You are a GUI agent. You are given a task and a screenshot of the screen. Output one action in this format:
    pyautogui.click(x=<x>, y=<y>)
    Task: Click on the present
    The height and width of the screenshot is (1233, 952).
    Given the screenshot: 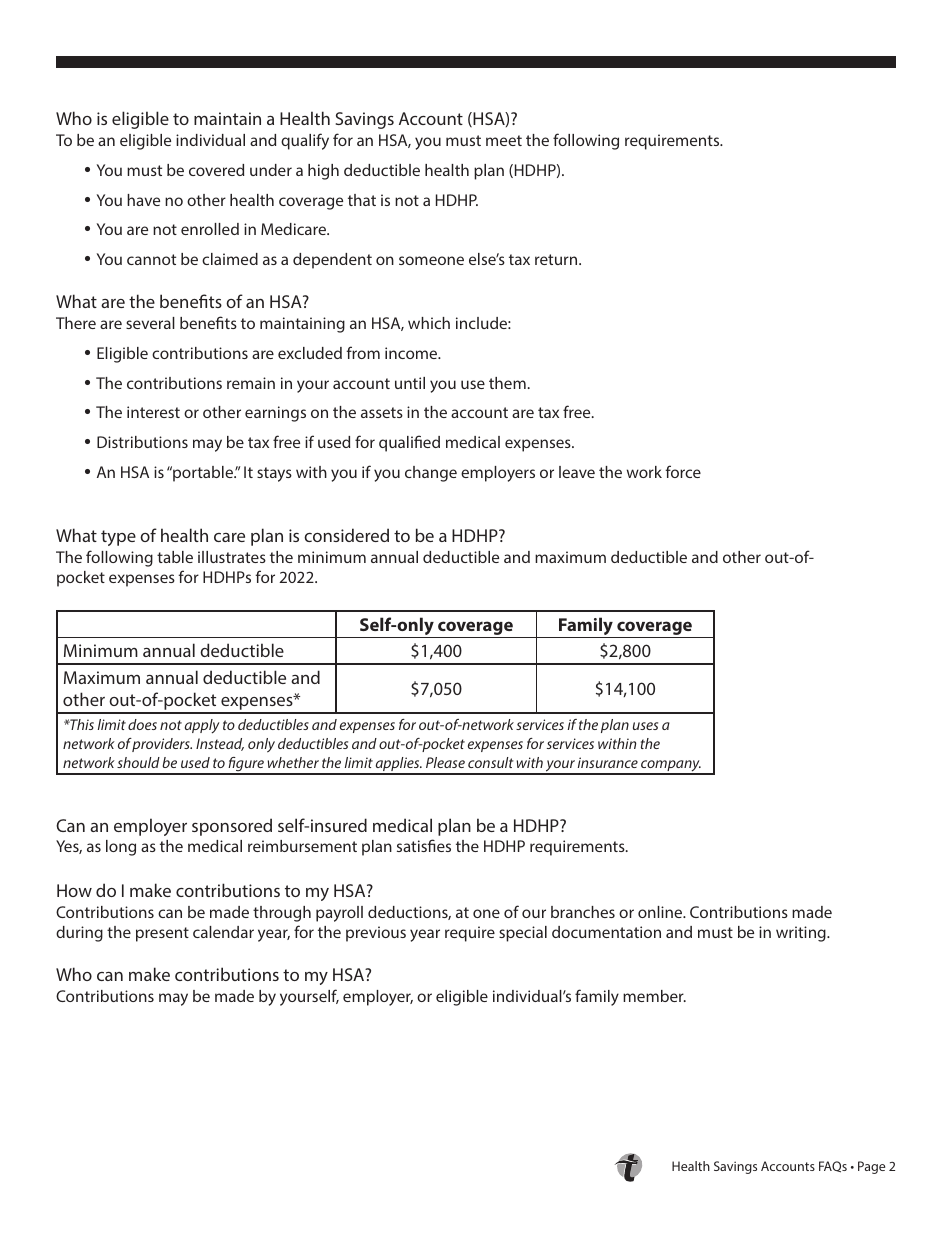 What is the action you would take?
    pyautogui.click(x=162, y=934)
